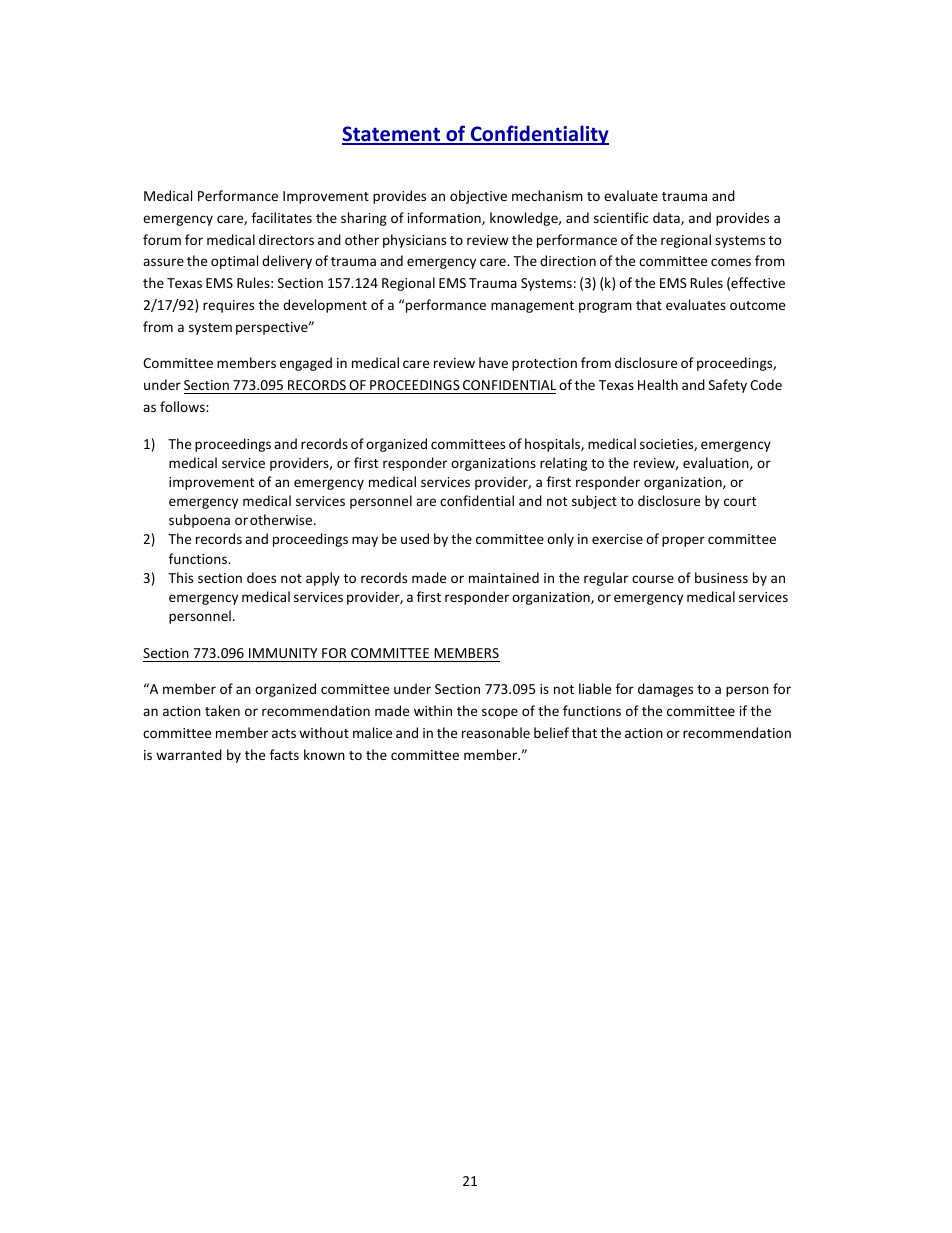  What do you see at coordinates (392, 135) in the screenshot?
I see `Statement` at bounding box center [392, 135].
